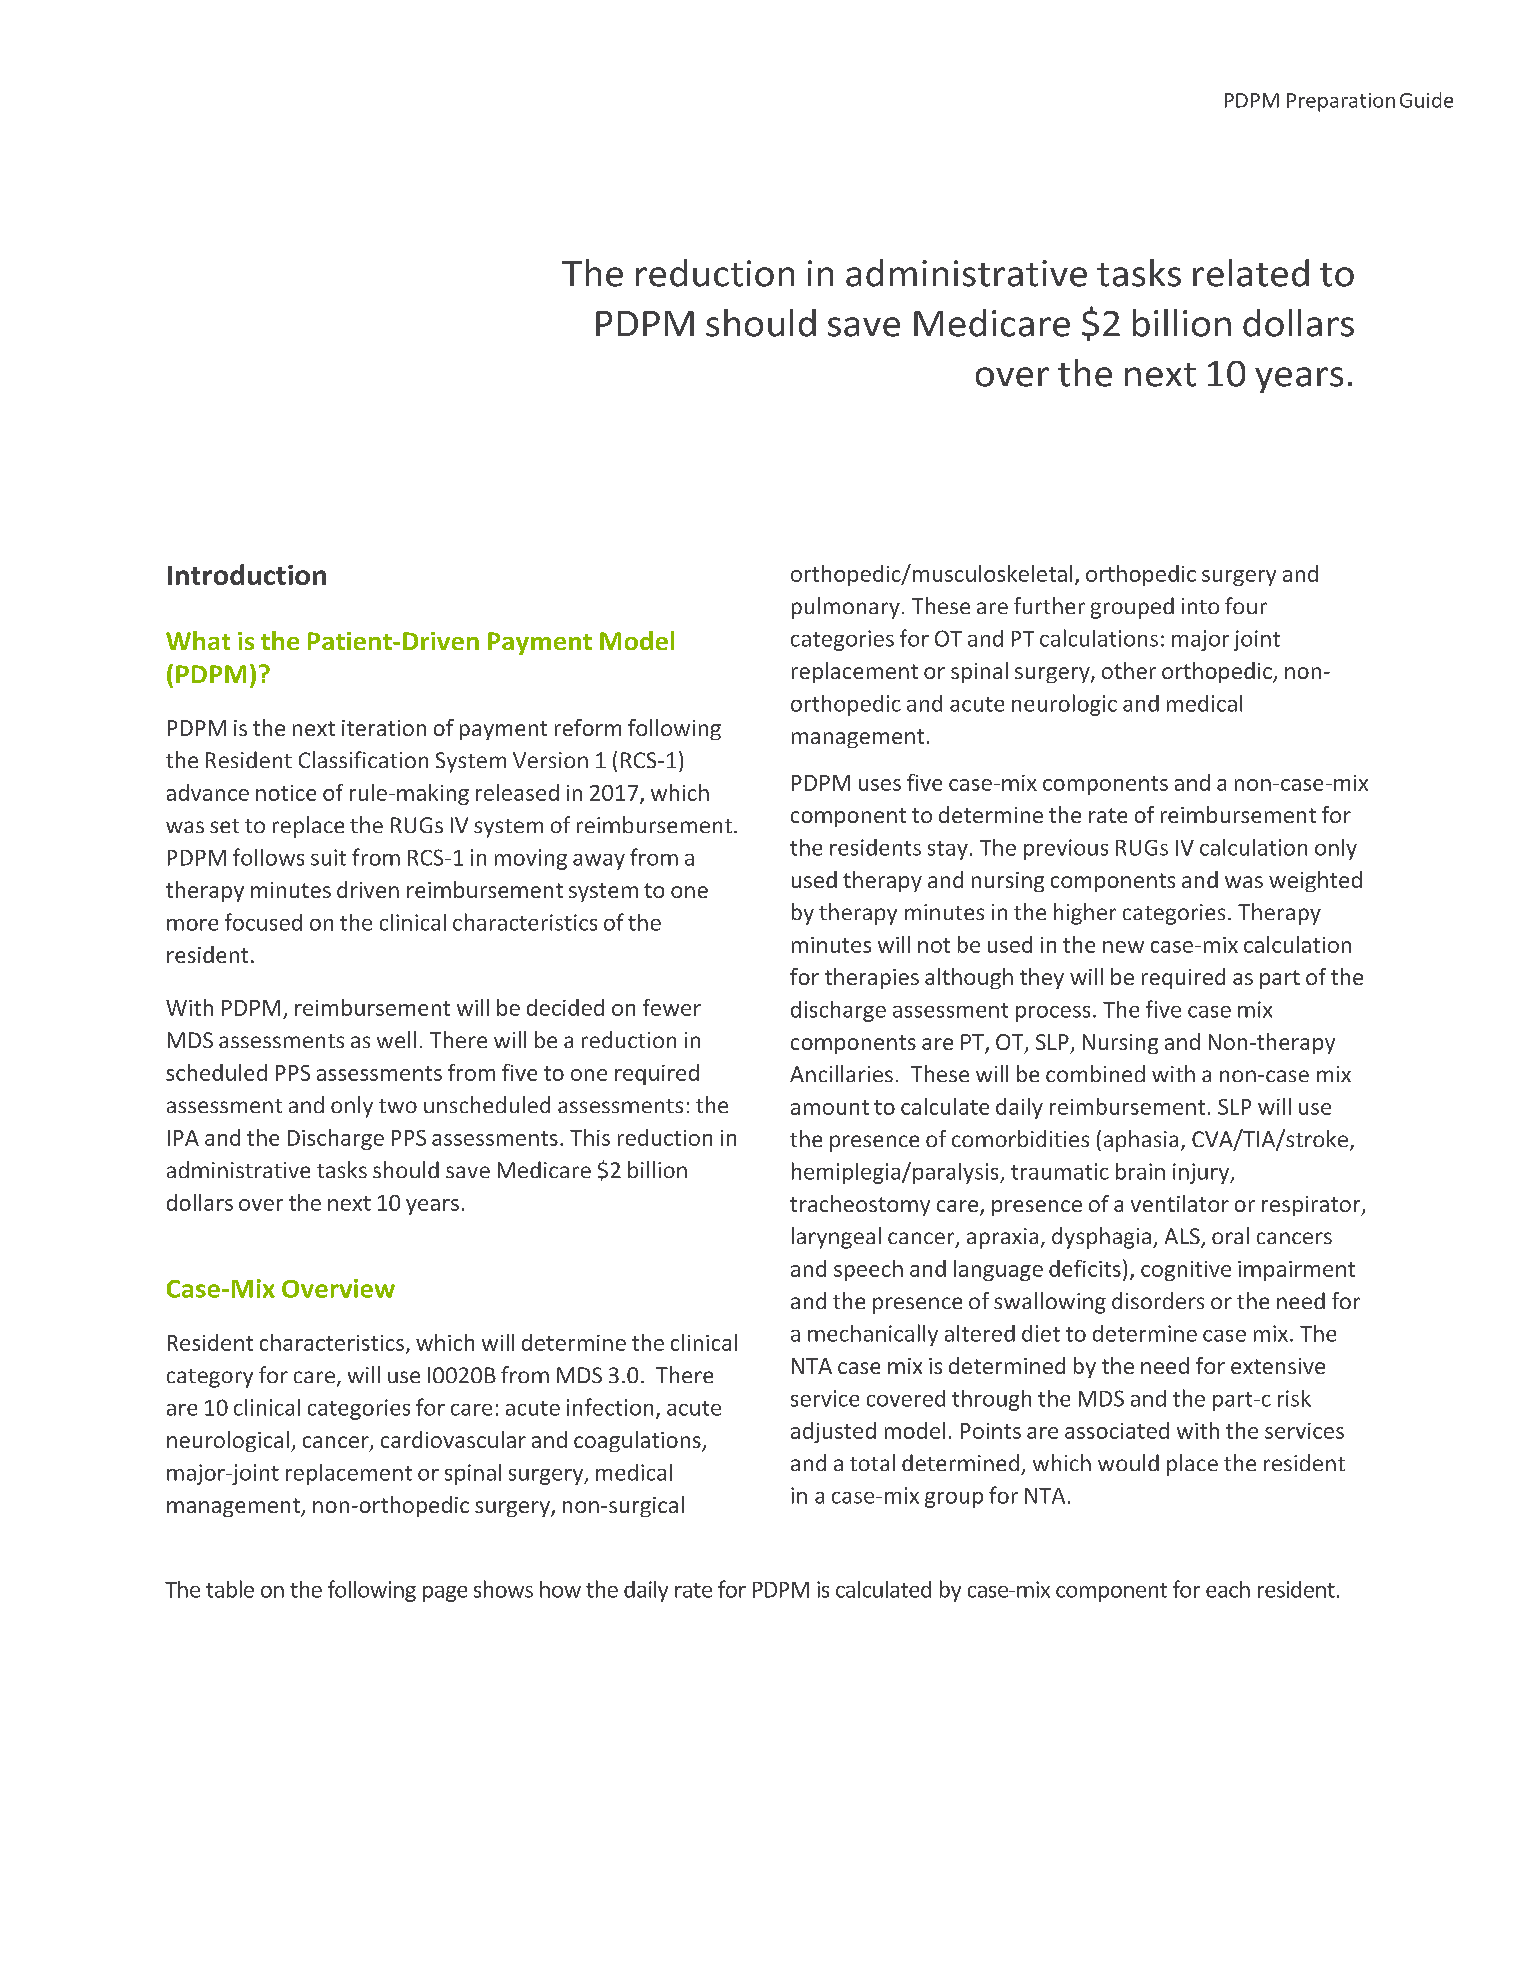 This screenshot has width=1535, height=1987. What do you see at coordinates (1341, 102) in the screenshot?
I see `Preparation` at bounding box center [1341, 102].
